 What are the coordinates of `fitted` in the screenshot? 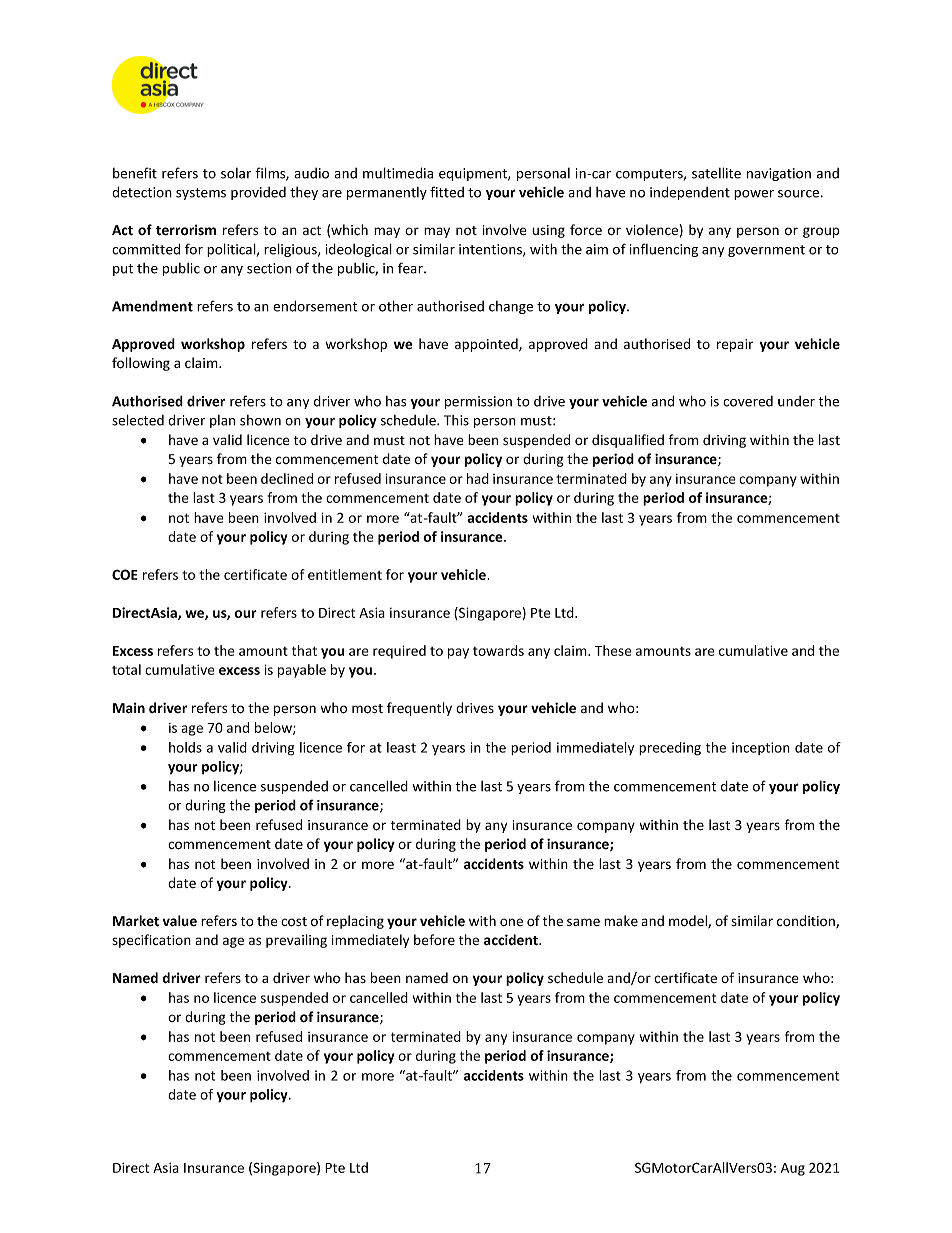 It's located at (447, 192).
